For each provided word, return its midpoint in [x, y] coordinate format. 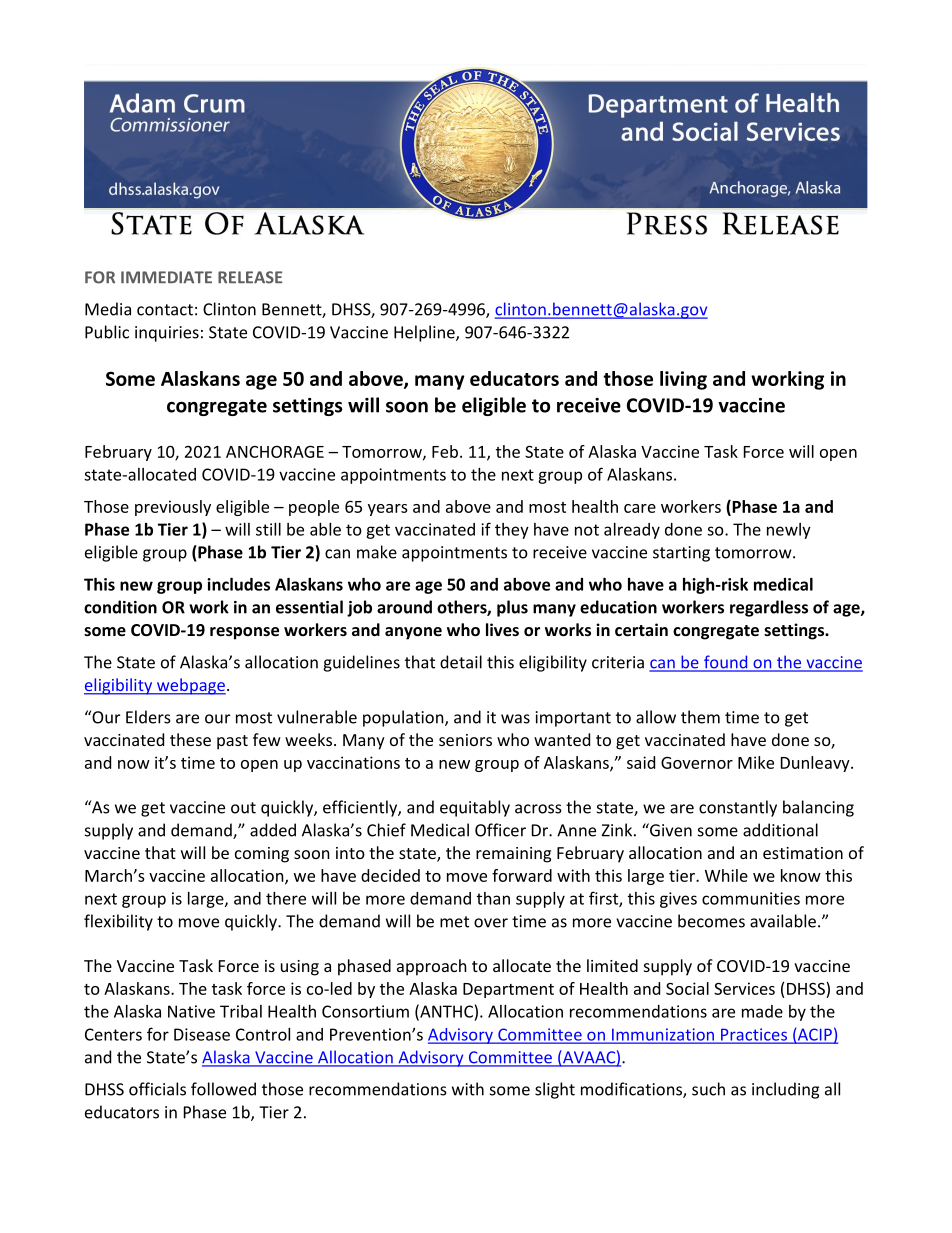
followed [223, 1089]
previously [173, 508]
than [493, 898]
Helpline [425, 333]
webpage [190, 686]
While [726, 875]
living [683, 380]
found [726, 663]
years [388, 510]
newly [789, 531]
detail [461, 662]
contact [165, 310]
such [708, 1089]
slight [555, 1090]
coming [262, 855]
